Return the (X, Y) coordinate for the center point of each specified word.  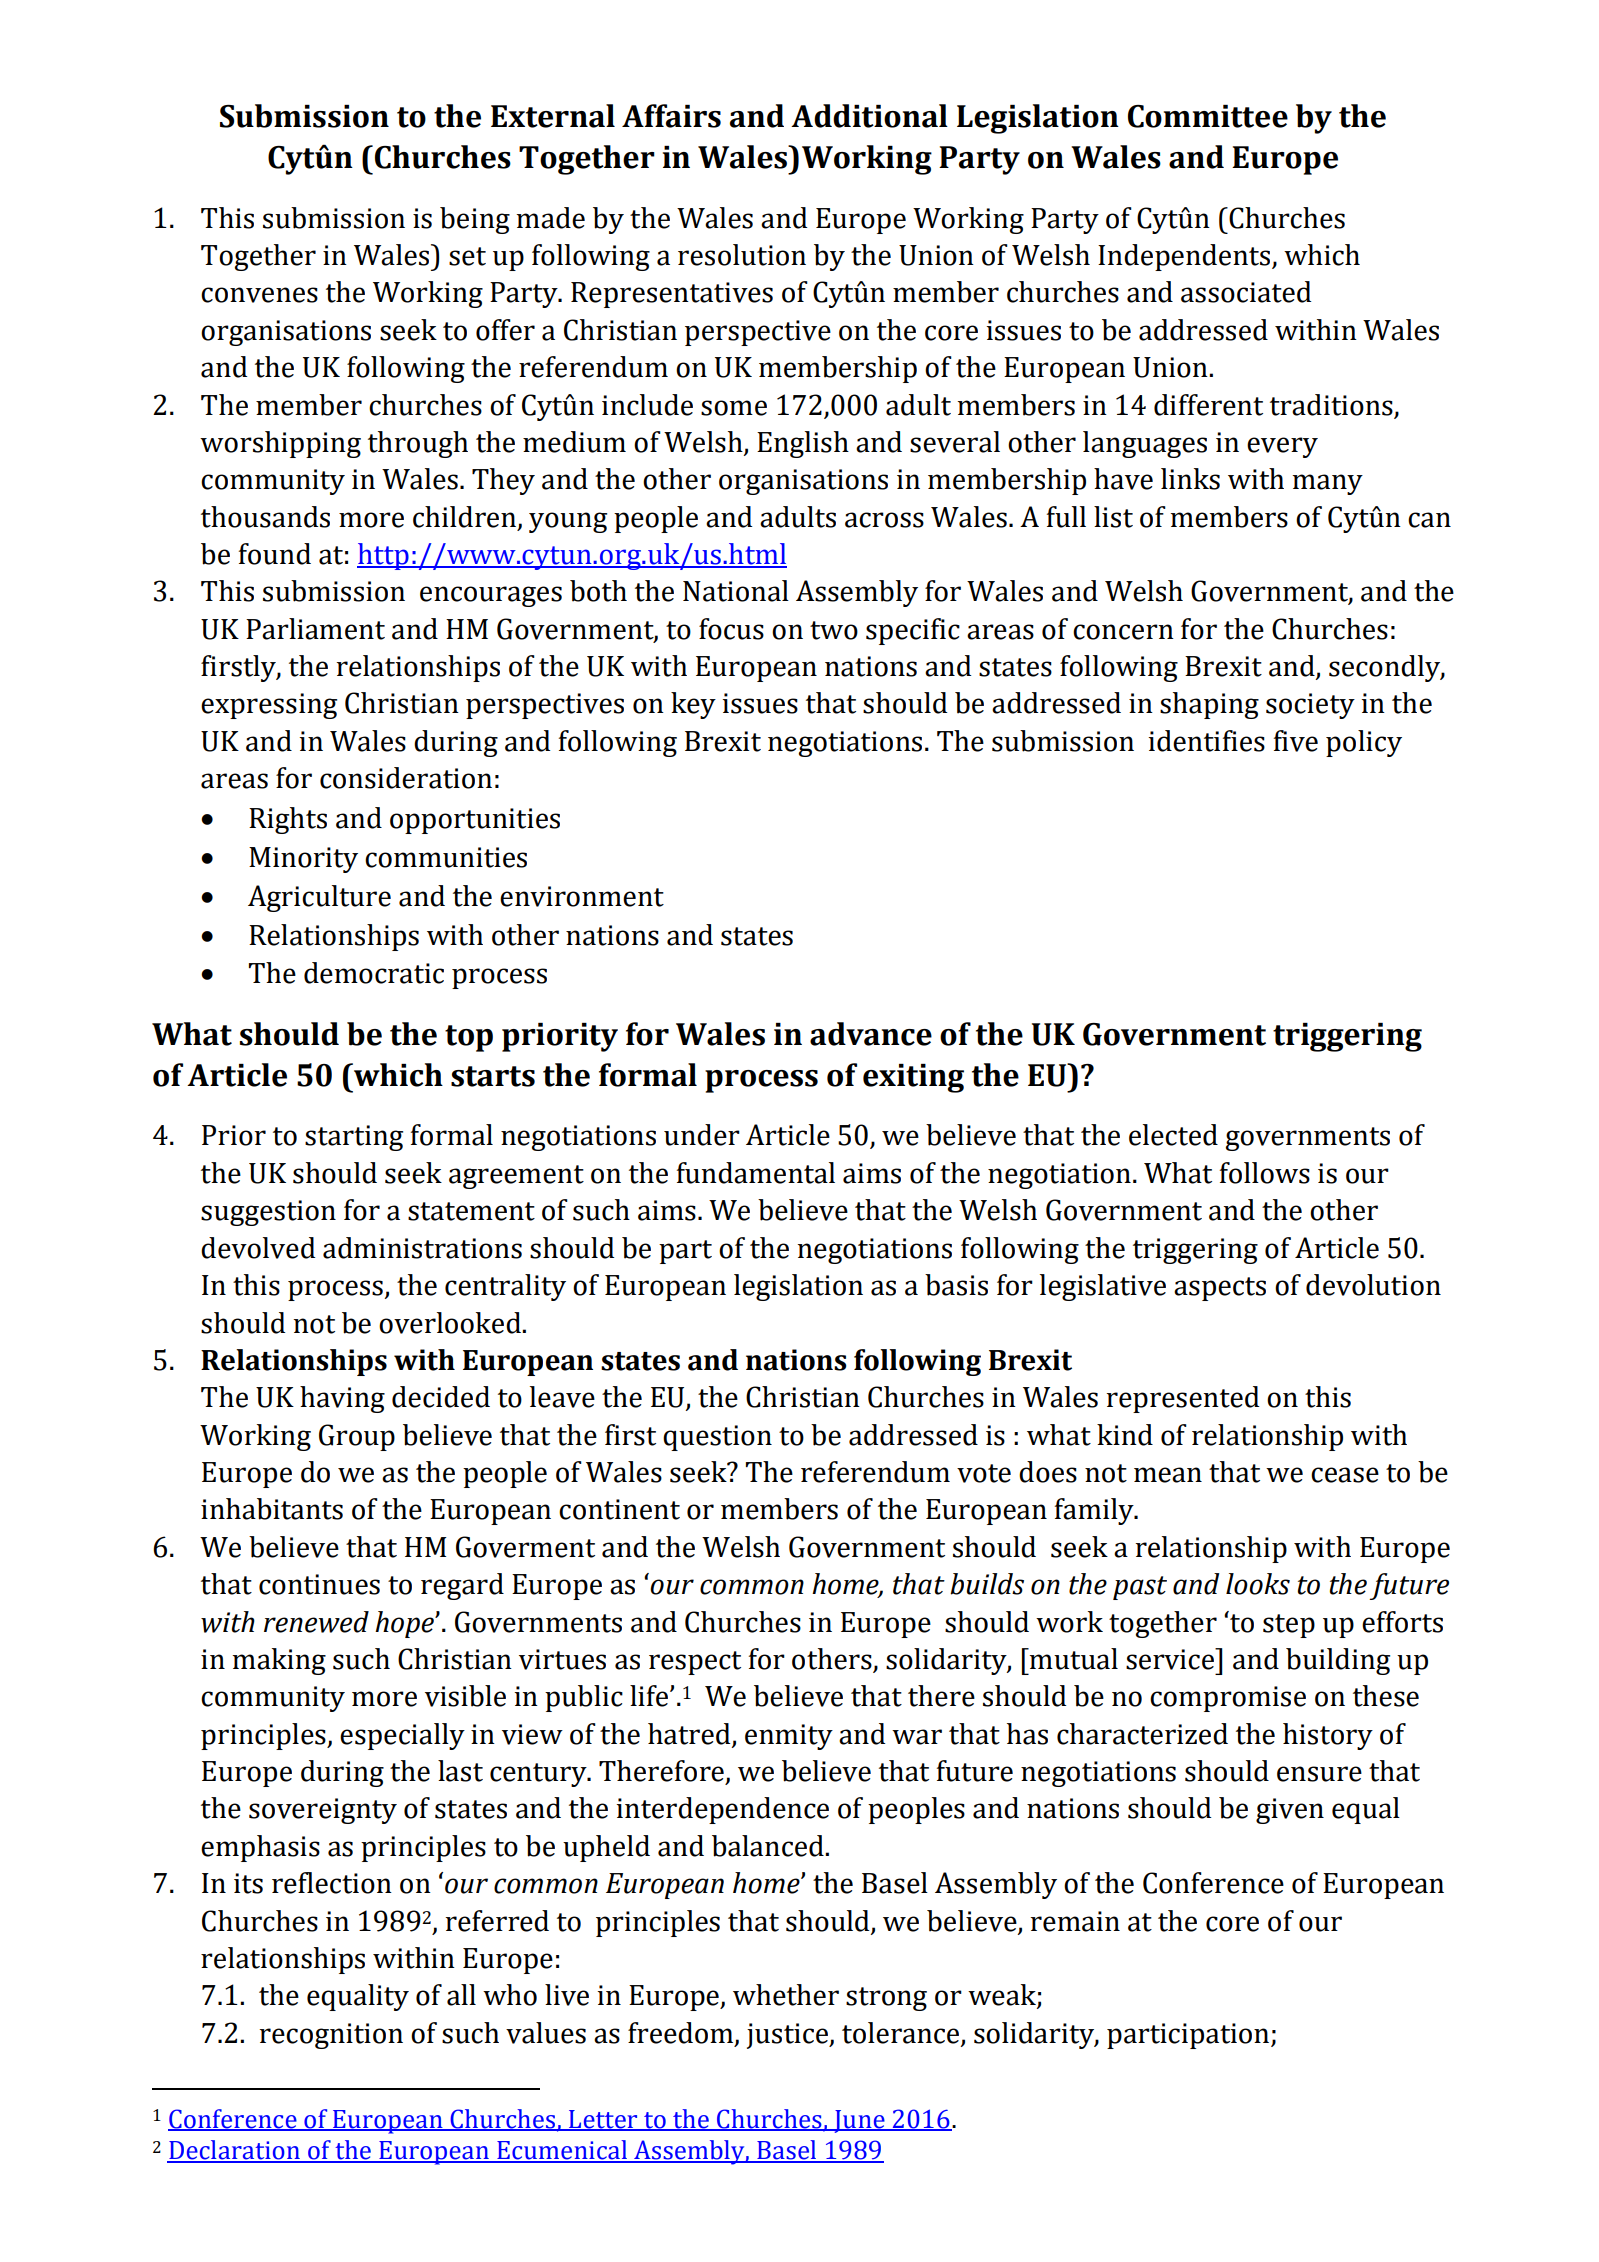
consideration (406, 778)
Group (357, 1437)
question (717, 1438)
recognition (331, 2036)
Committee (1208, 116)
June (859, 2121)
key (693, 705)
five (1296, 741)
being (475, 220)
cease (1345, 1475)
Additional (869, 116)
